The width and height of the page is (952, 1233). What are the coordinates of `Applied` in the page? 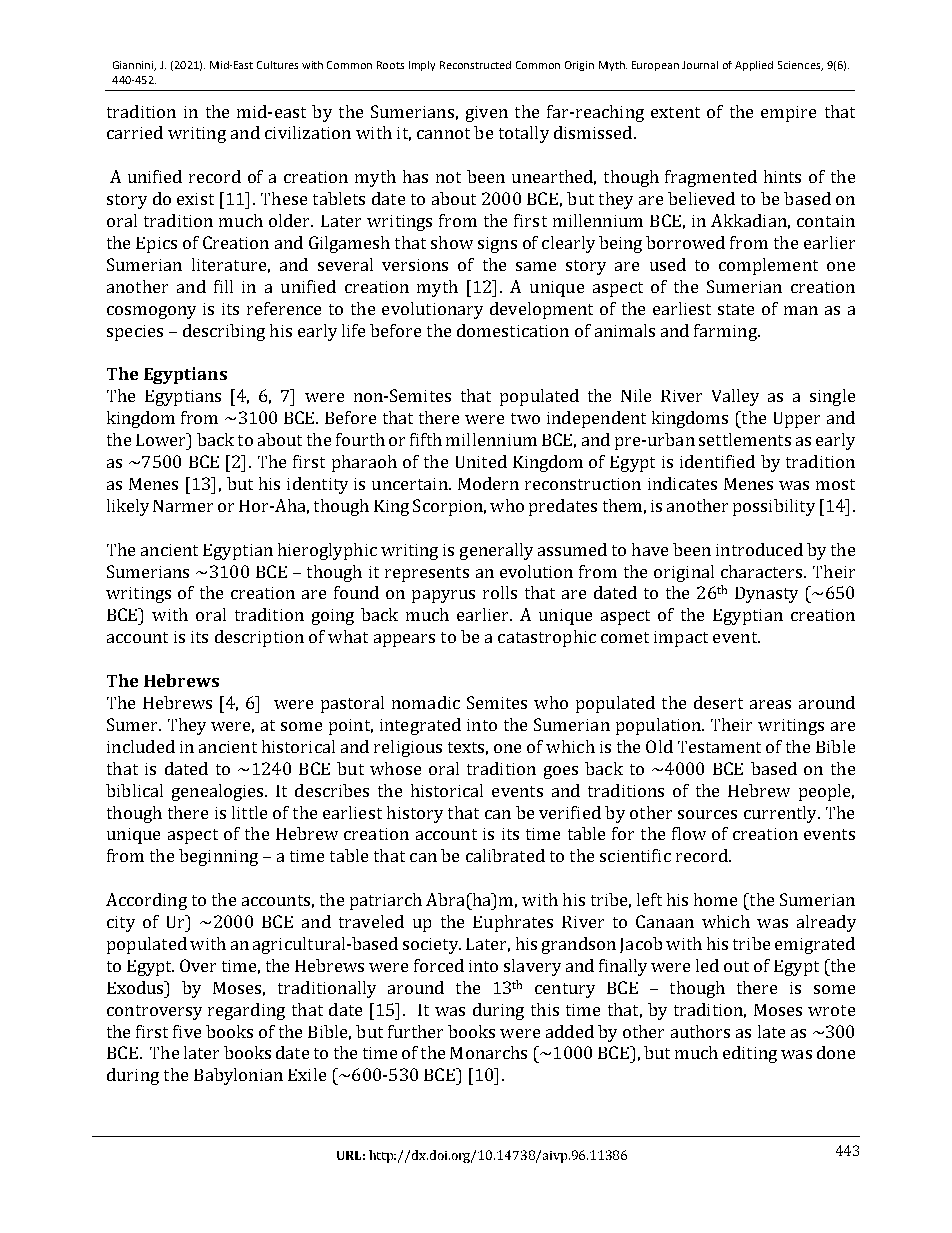 It's located at (754, 66).
